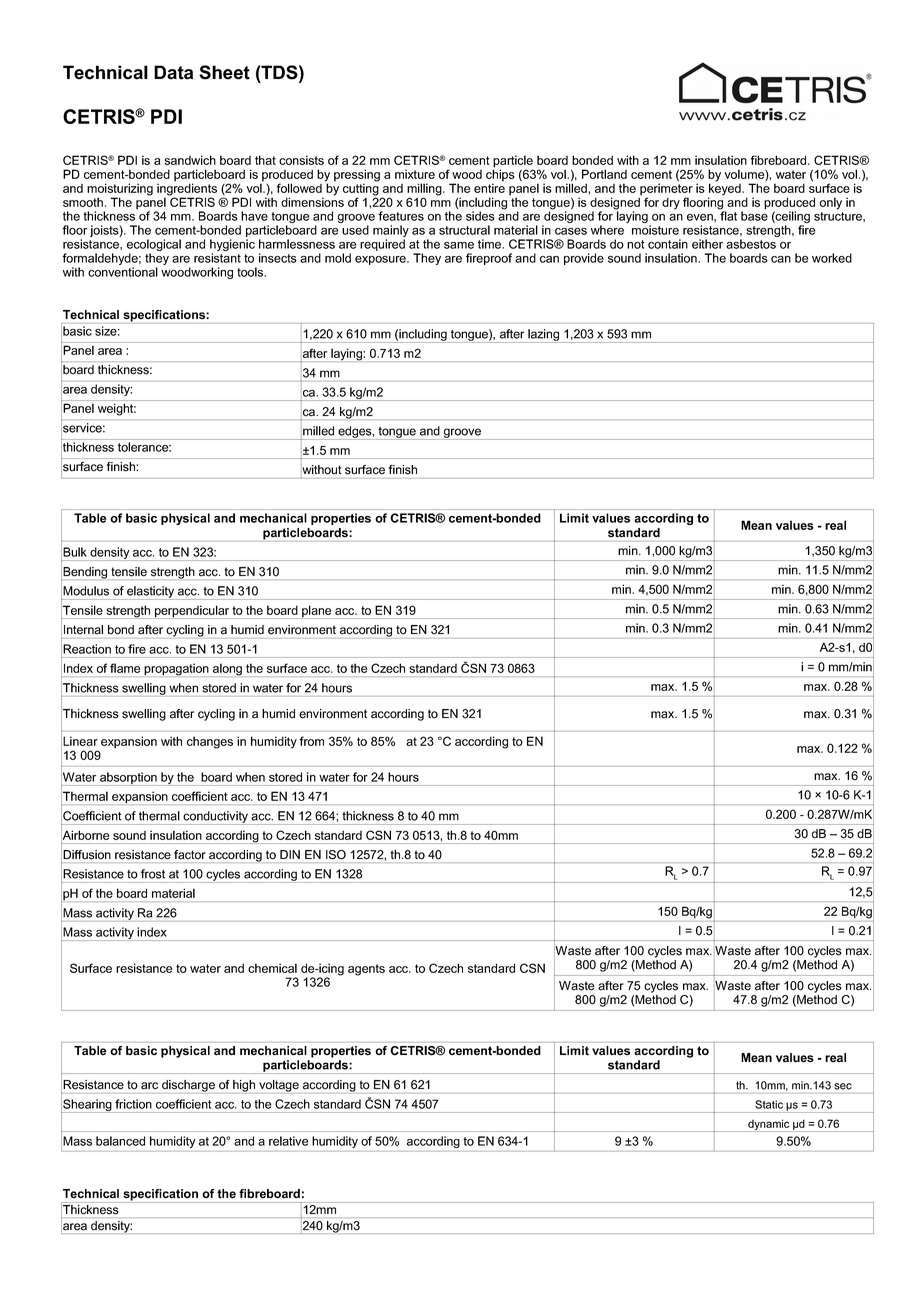  What do you see at coordinates (188, 1087) in the document?
I see `discharge` at bounding box center [188, 1087].
